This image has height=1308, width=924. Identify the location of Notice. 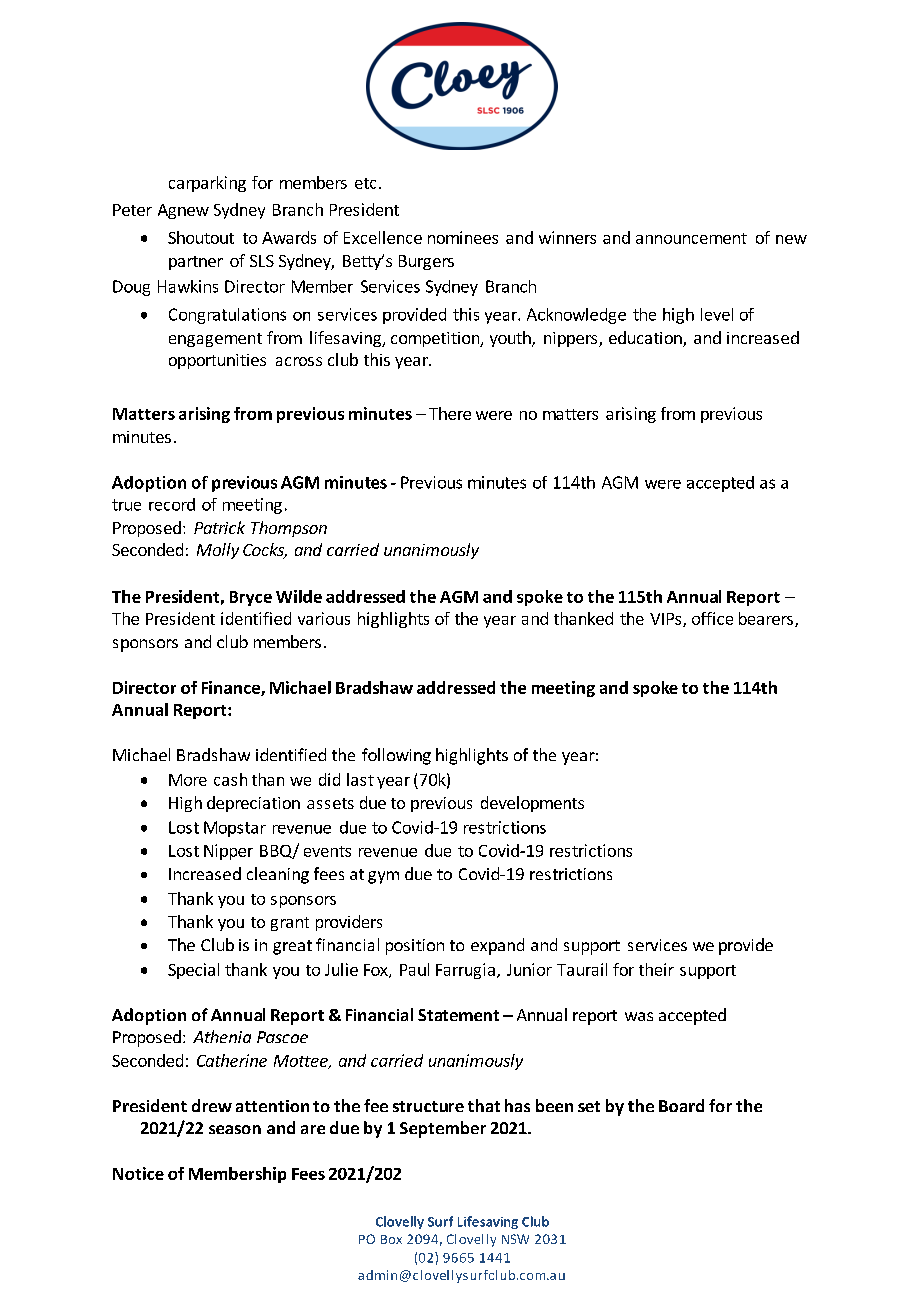
(138, 1173).
